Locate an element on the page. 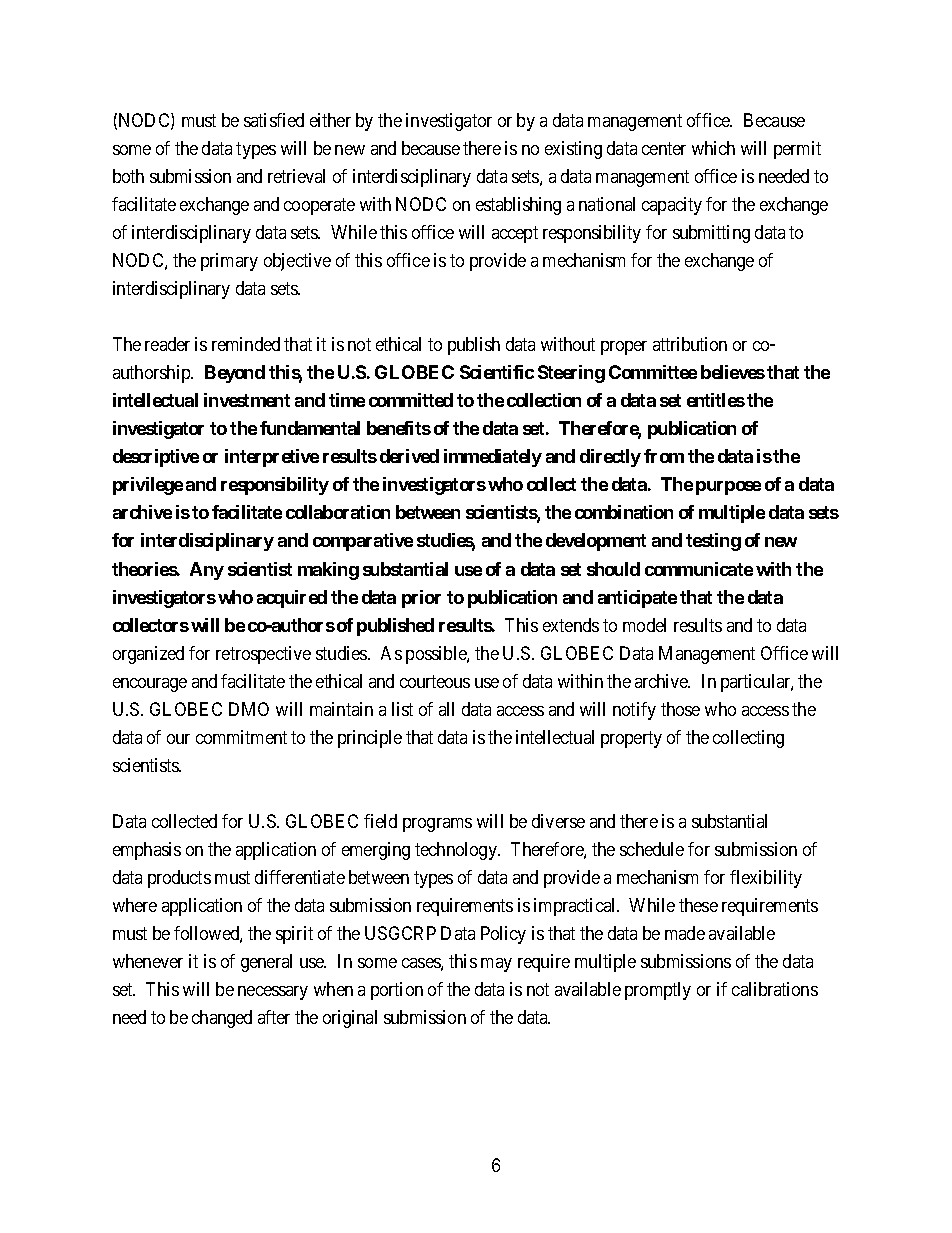 The height and width of the image is (1233, 952). commitment is located at coordinates (241, 737).
